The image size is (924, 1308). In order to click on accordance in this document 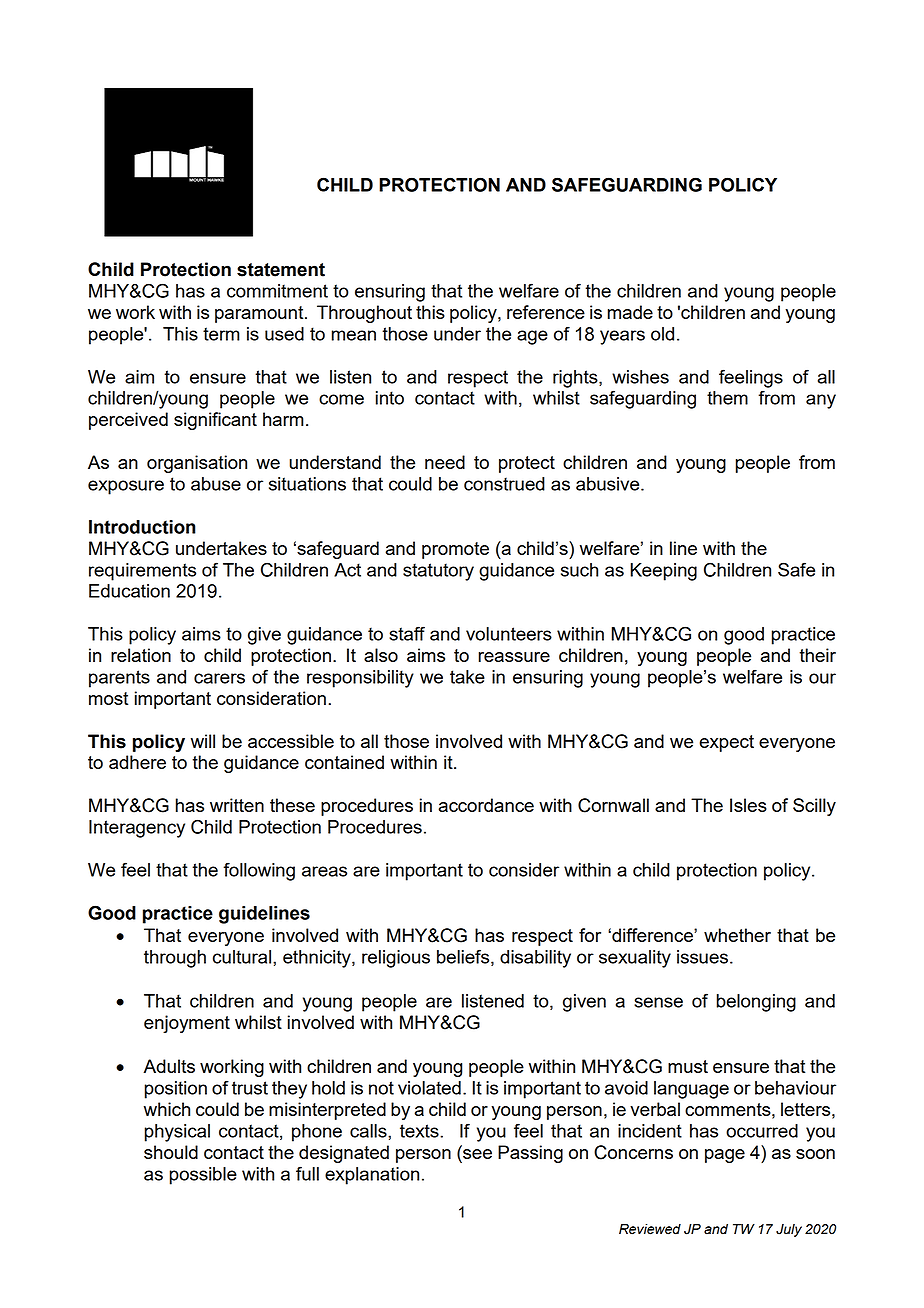, I will do `click(486, 805)`.
